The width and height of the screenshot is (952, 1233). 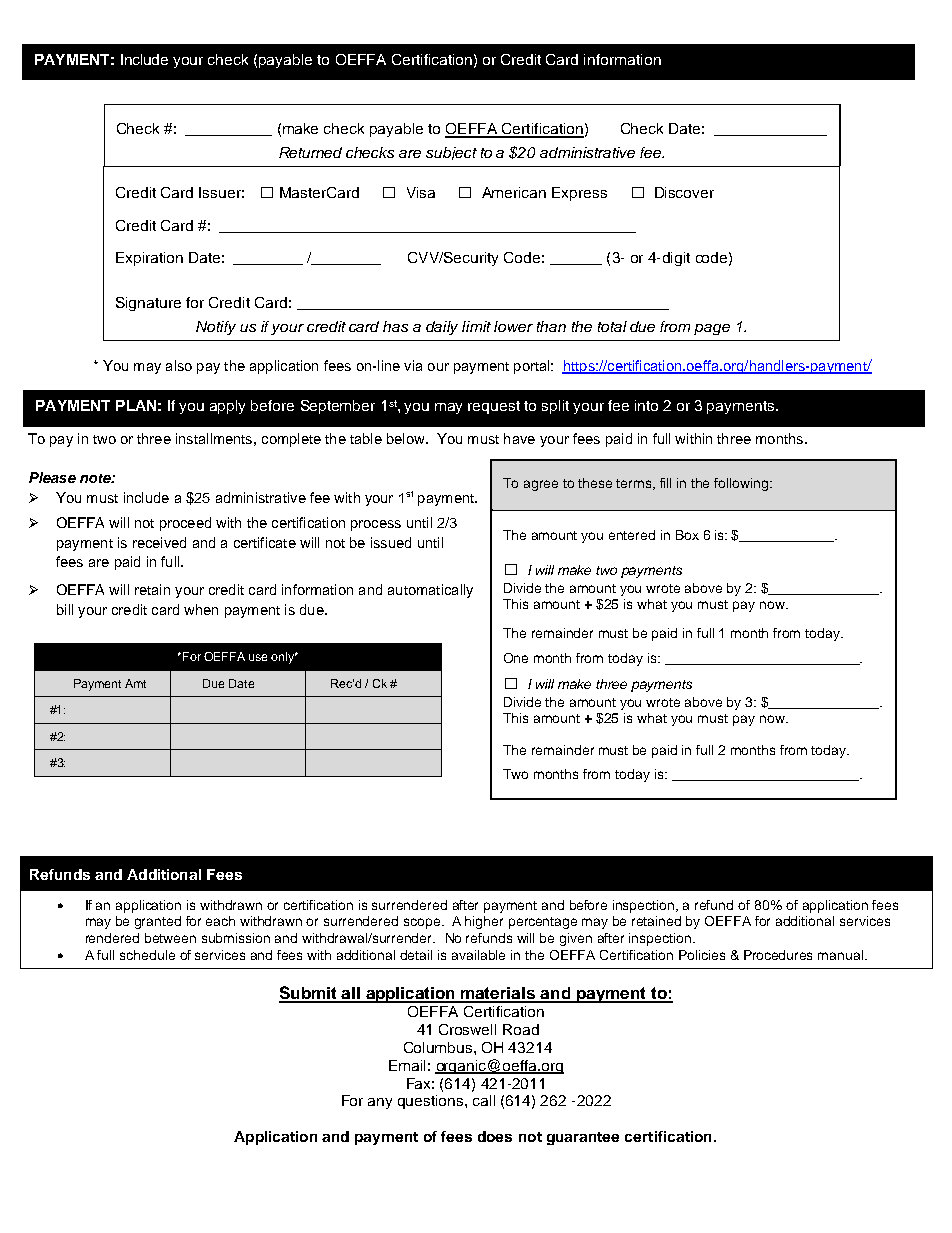 I want to click on Procedures, so click(x=778, y=955).
